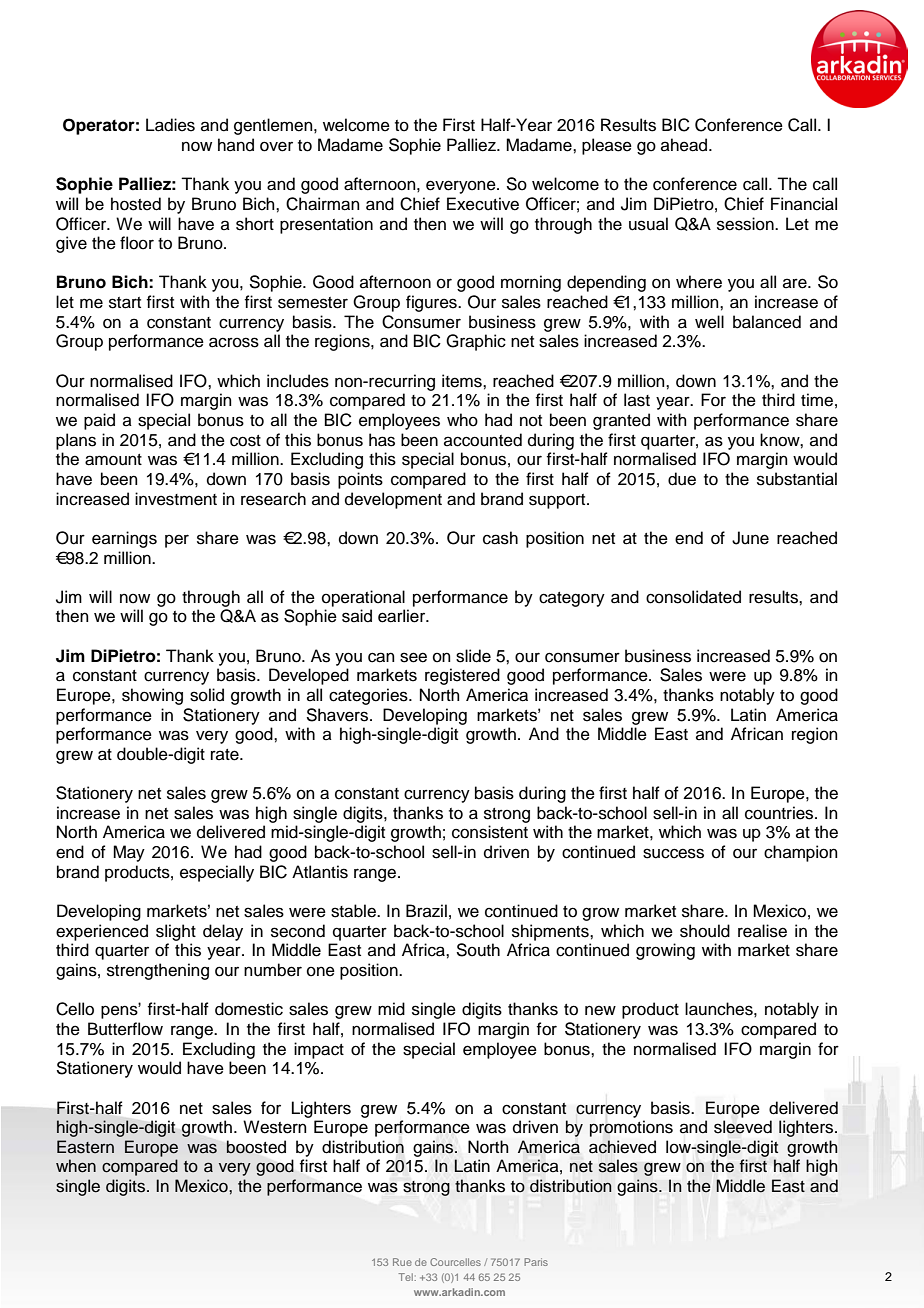 The width and height of the page is (924, 1308). I want to click on registered, so click(462, 676).
